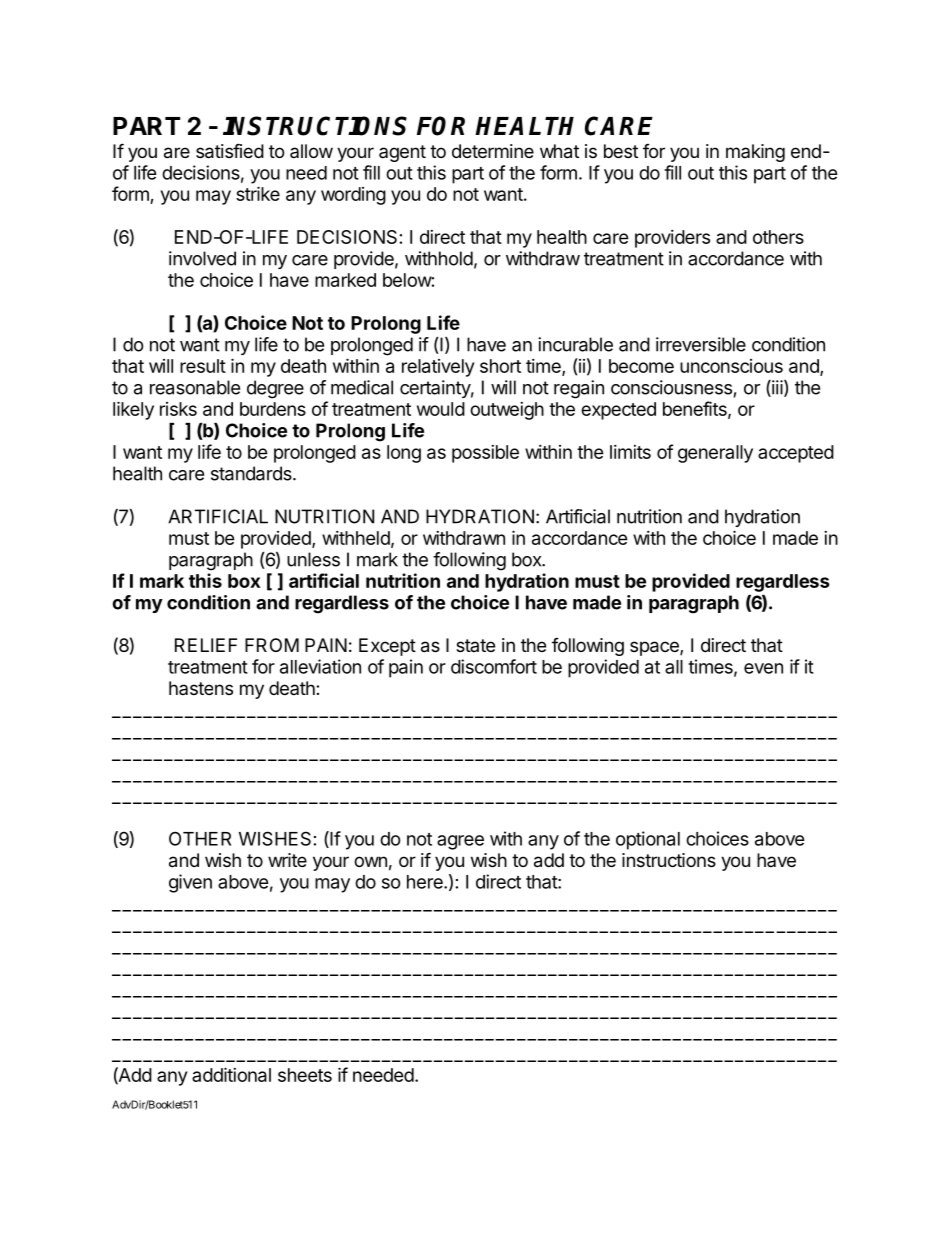 The height and width of the screenshot is (1233, 952). Describe the element at coordinates (460, 842) in the screenshot. I see `agree` at that location.
